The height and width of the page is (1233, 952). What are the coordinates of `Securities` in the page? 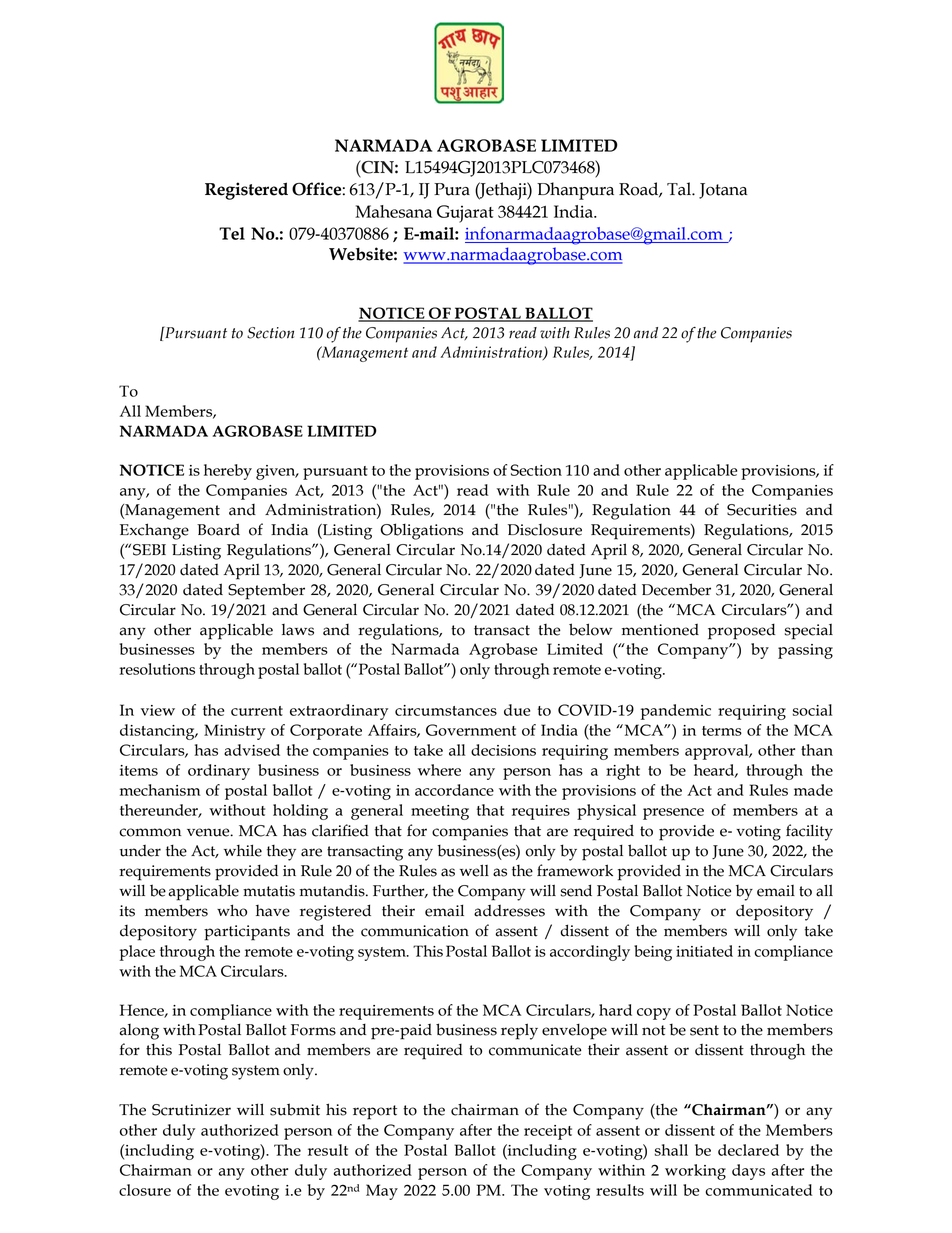 It's located at (762, 510).
